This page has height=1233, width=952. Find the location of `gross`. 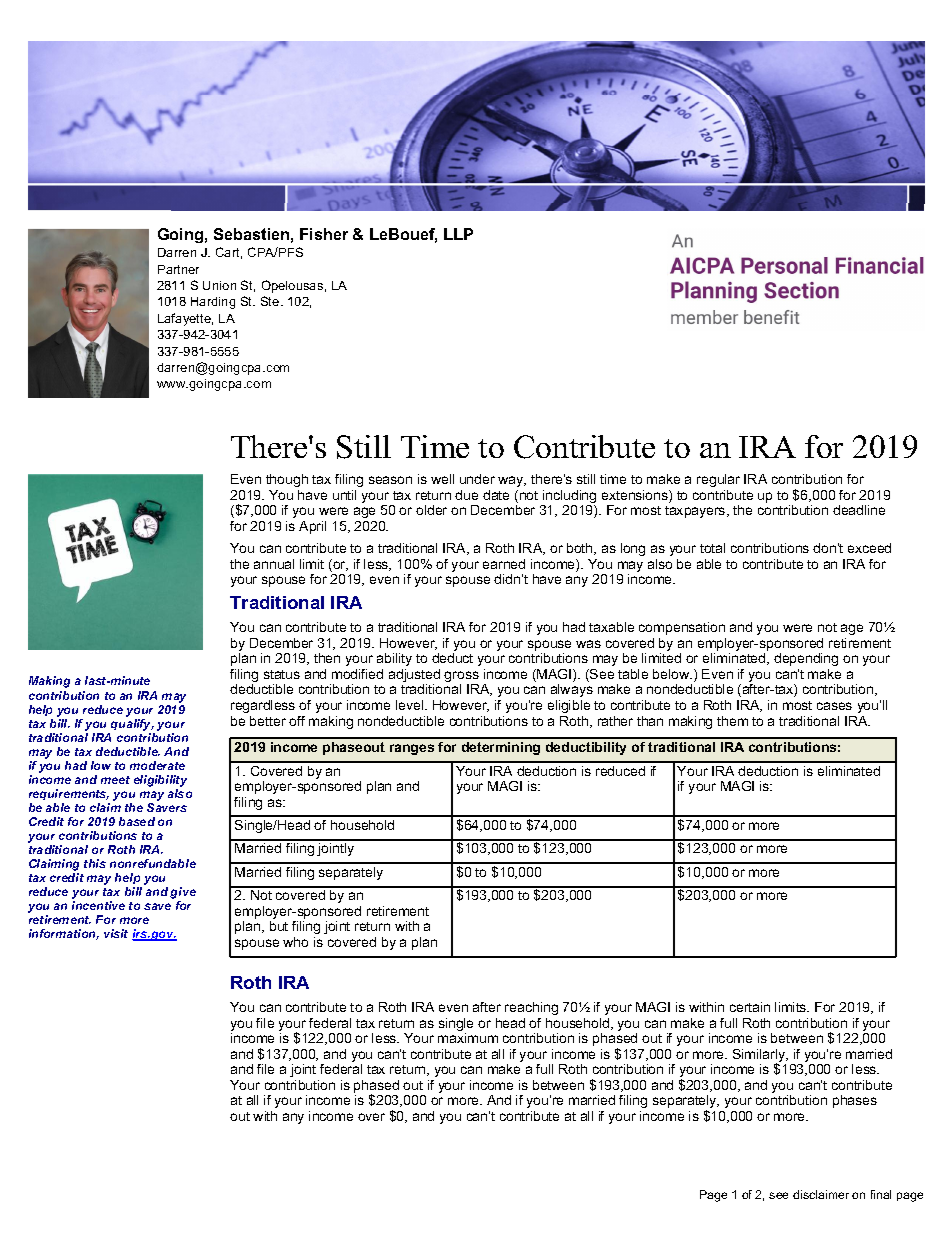

gross is located at coordinates (461, 678).
